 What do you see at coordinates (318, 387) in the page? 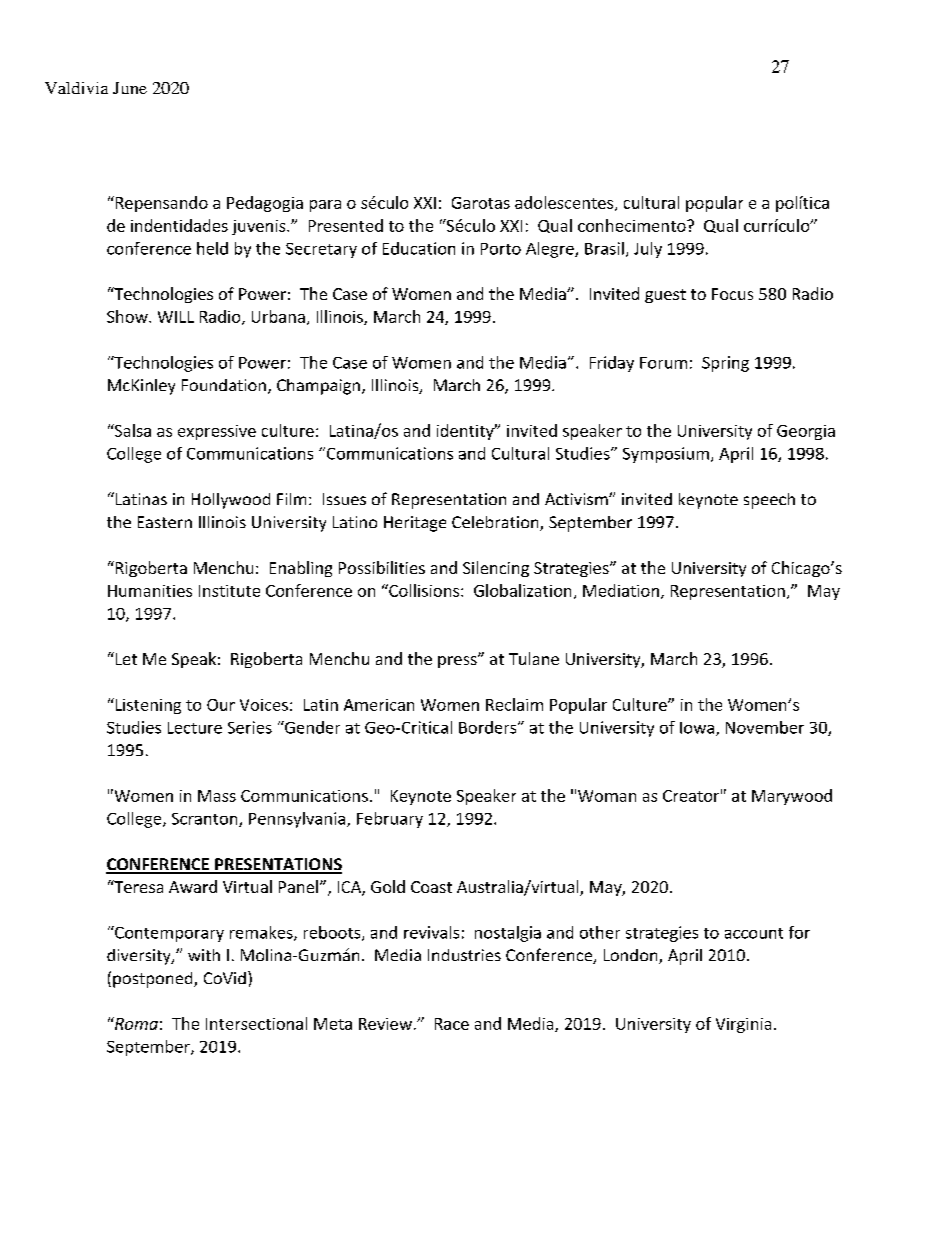
I see `Champaign` at bounding box center [318, 387].
